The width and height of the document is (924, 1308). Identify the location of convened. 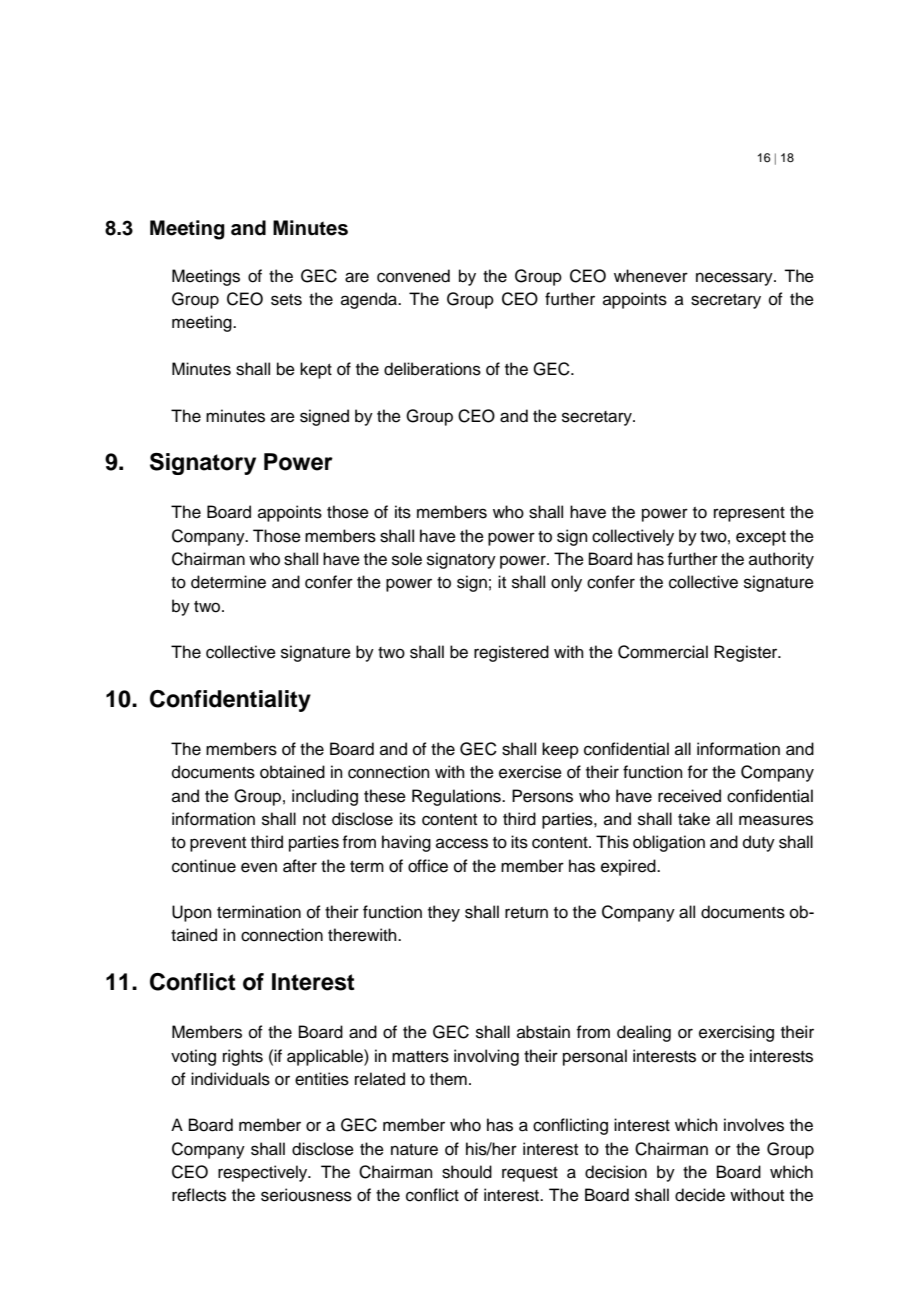
(413, 276).
